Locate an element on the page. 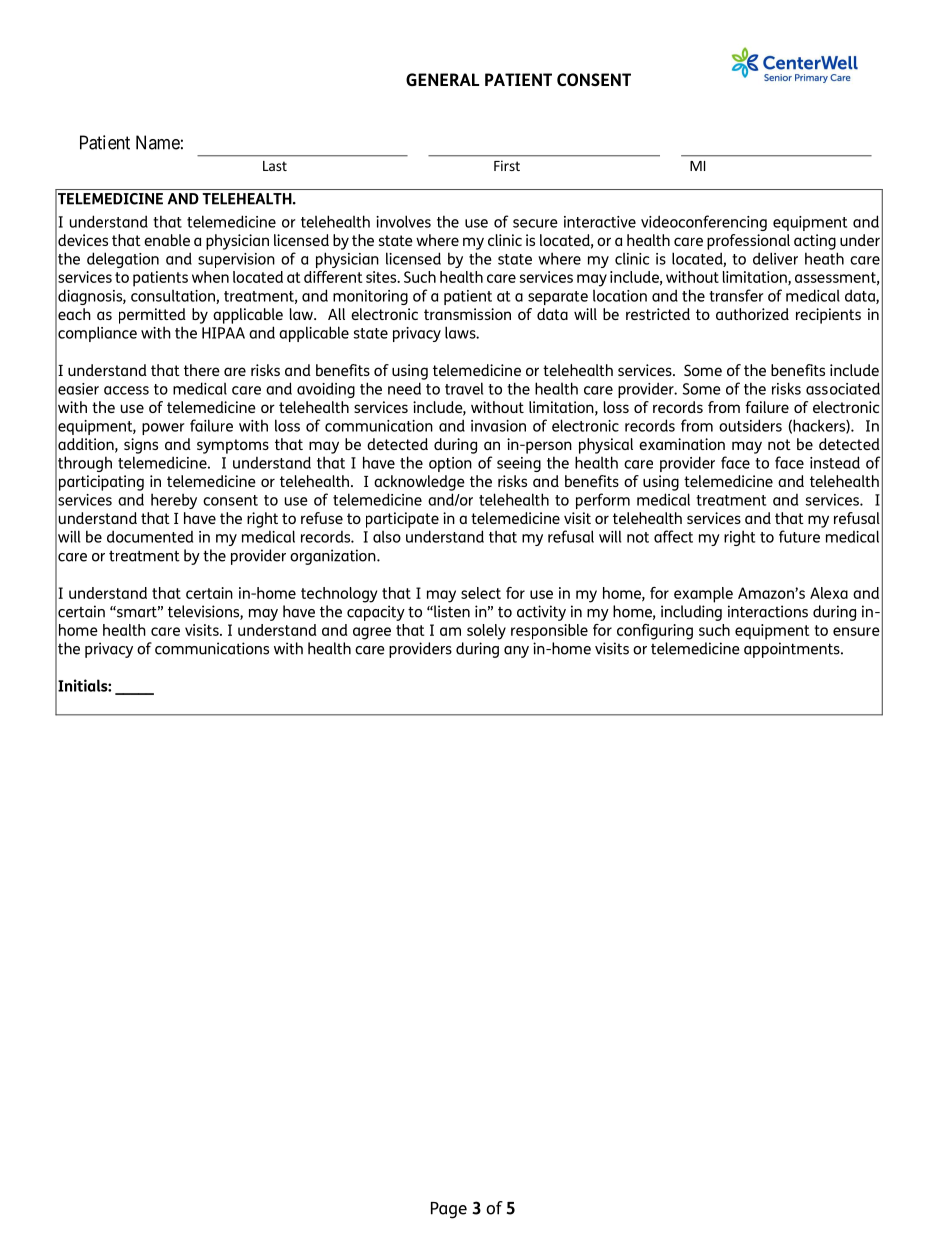 The width and height of the page is (952, 1233). option is located at coordinates (450, 464).
